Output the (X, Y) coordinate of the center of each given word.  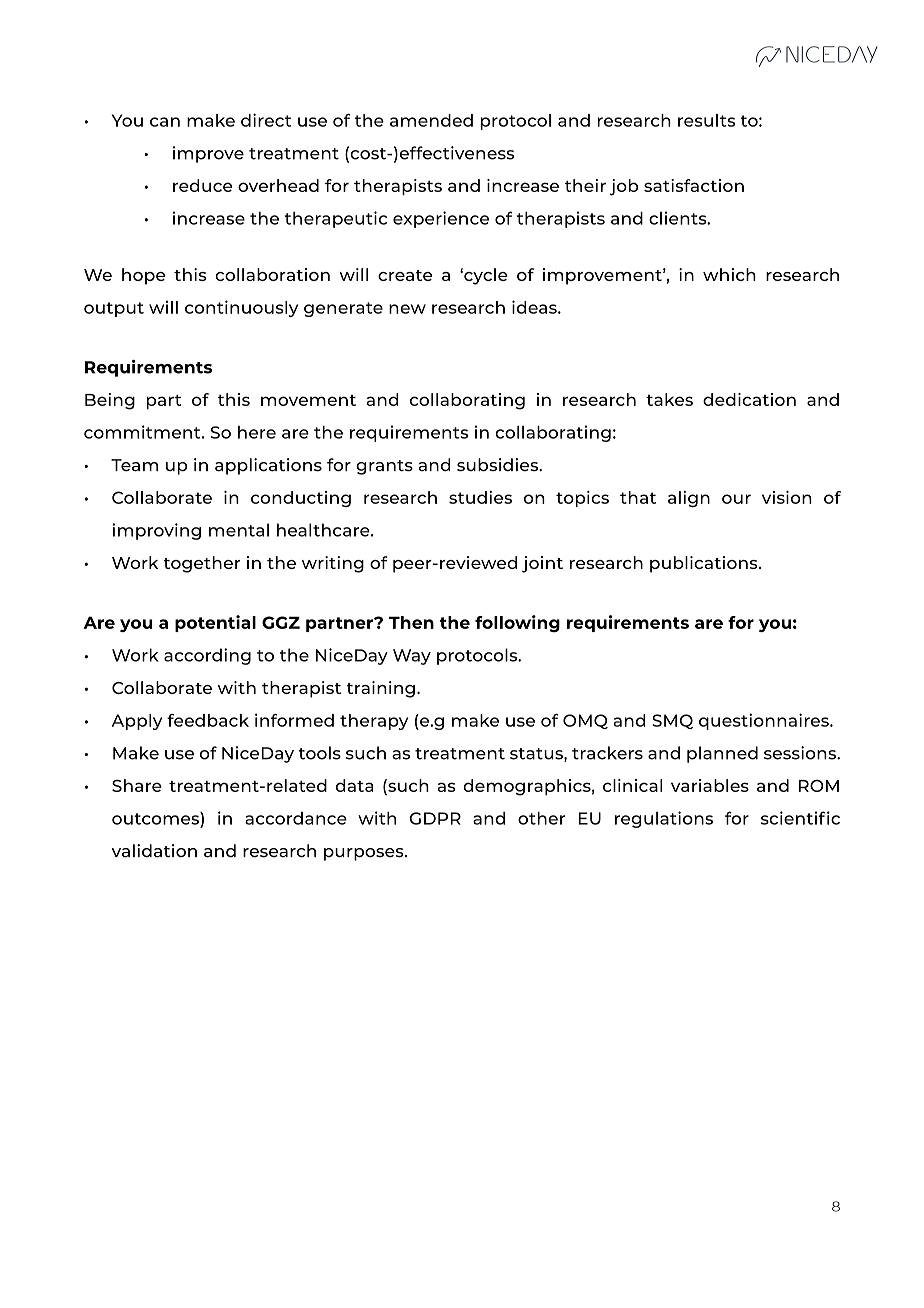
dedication (749, 399)
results (706, 120)
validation (154, 851)
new (407, 309)
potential (215, 623)
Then (411, 622)
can (165, 122)
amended (431, 120)
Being (110, 401)
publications (705, 564)
